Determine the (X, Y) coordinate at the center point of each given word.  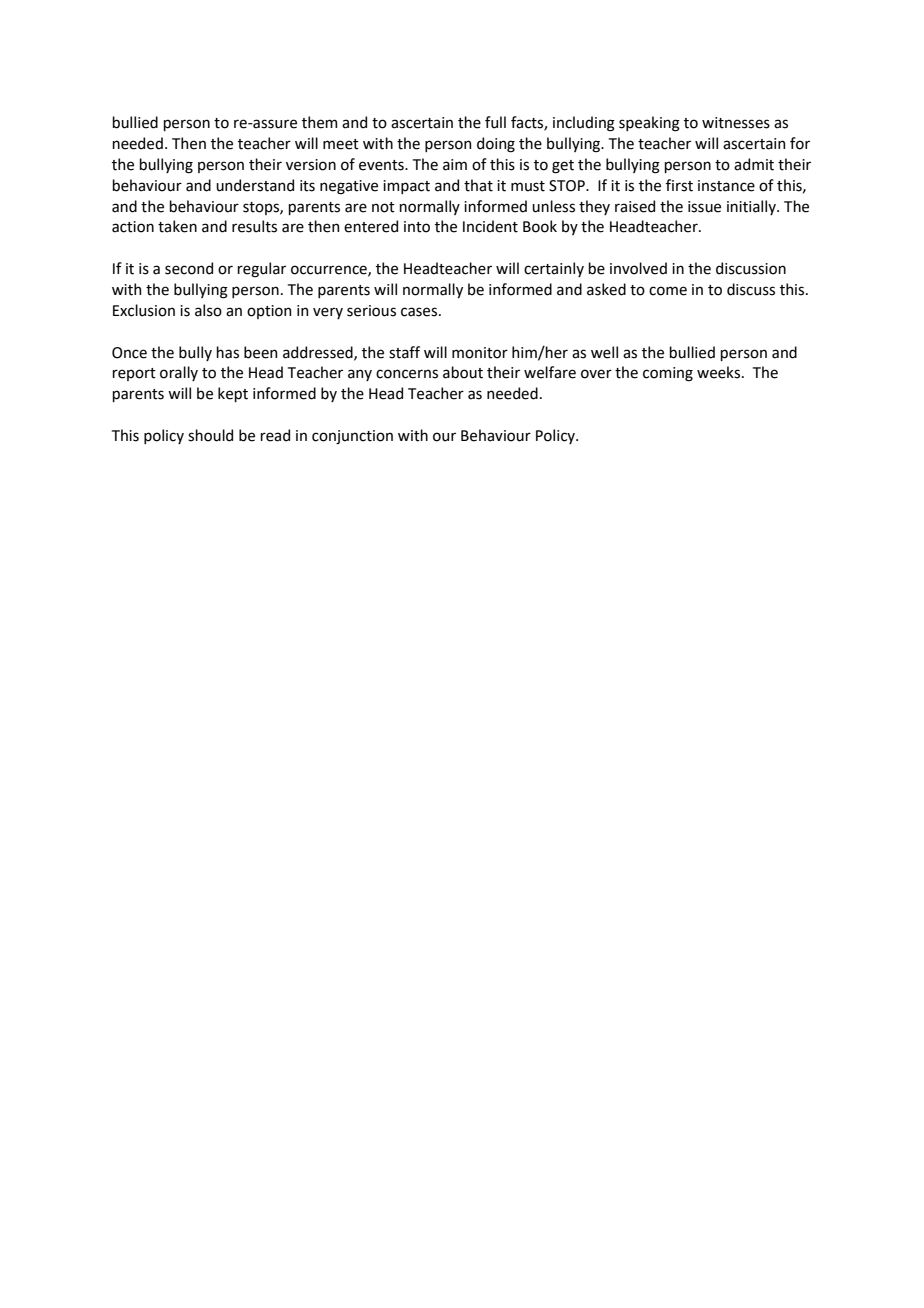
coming (668, 374)
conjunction (352, 437)
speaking (649, 124)
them (319, 122)
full (495, 122)
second (189, 268)
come (668, 291)
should (210, 435)
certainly (554, 269)
